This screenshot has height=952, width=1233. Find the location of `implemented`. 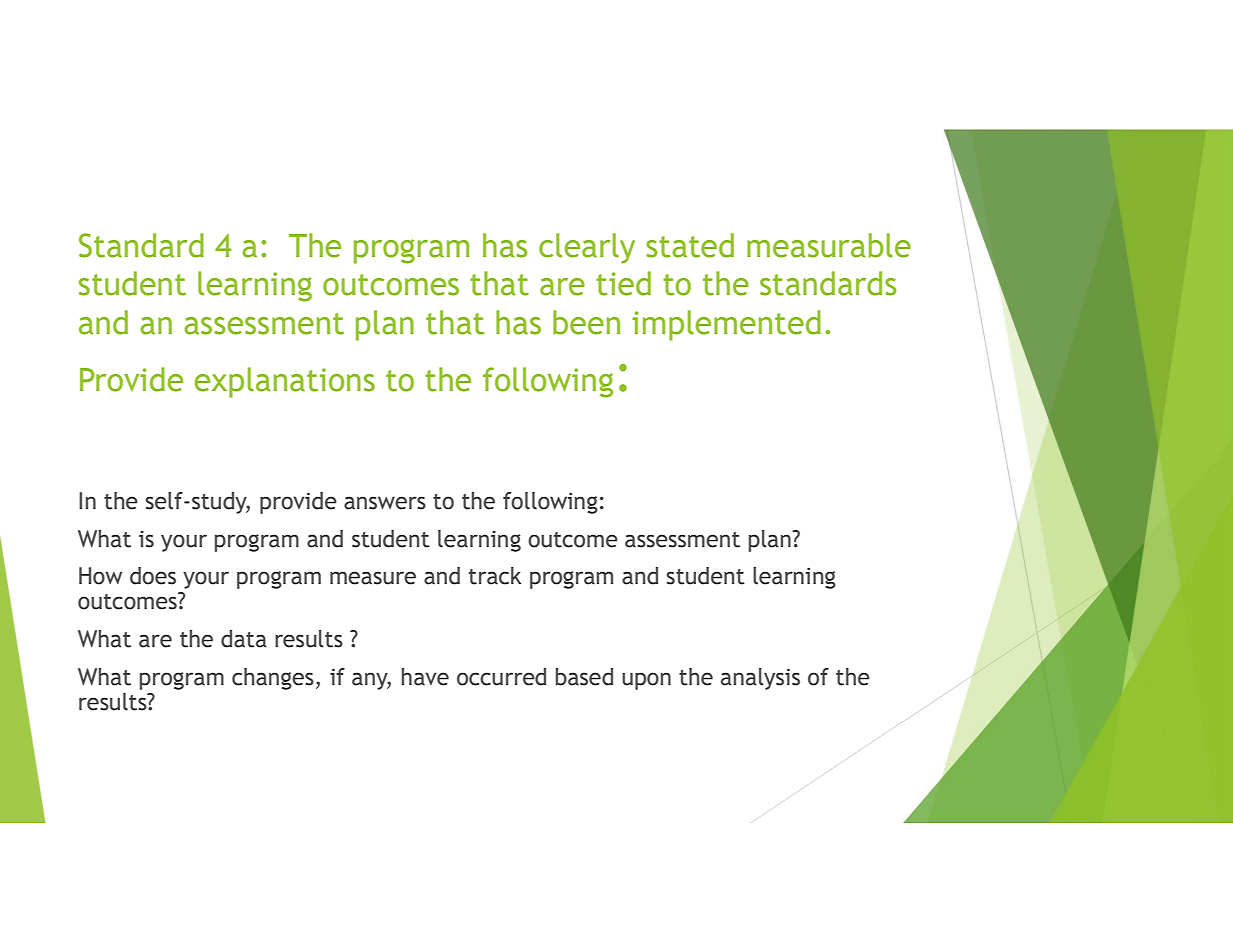

implemented is located at coordinates (726, 325).
